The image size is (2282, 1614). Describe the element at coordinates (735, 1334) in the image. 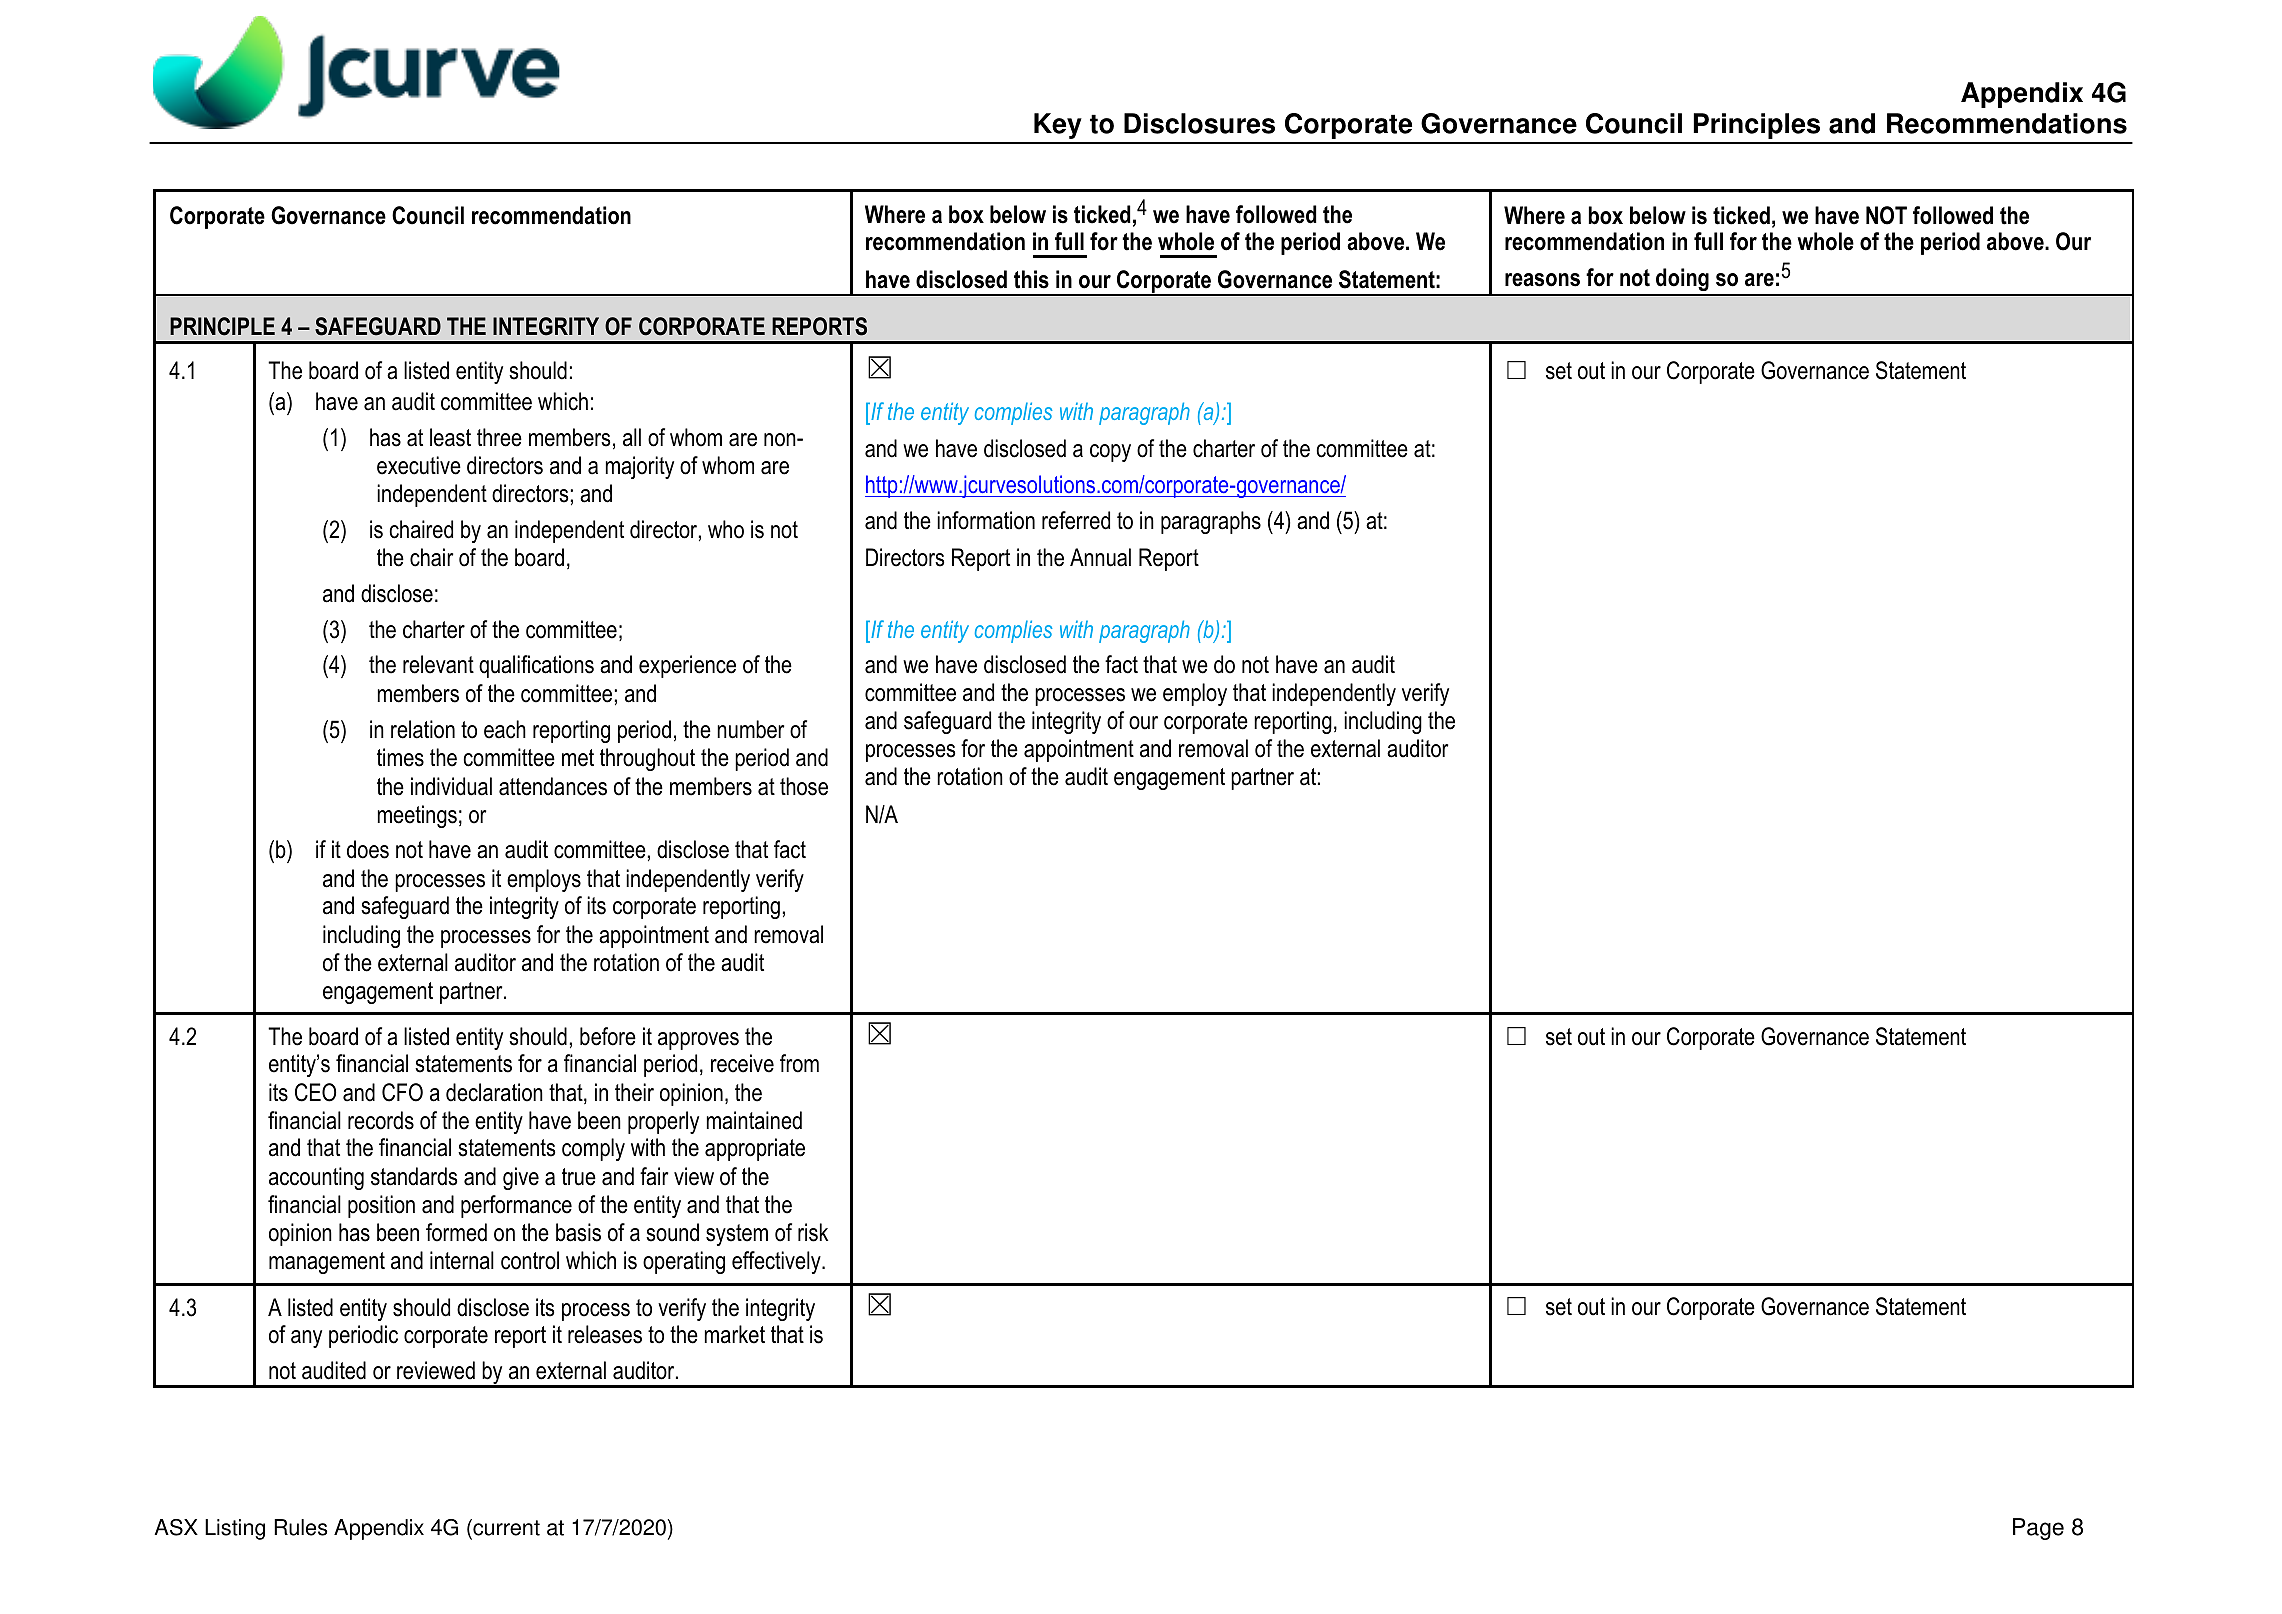

I see `market` at that location.
